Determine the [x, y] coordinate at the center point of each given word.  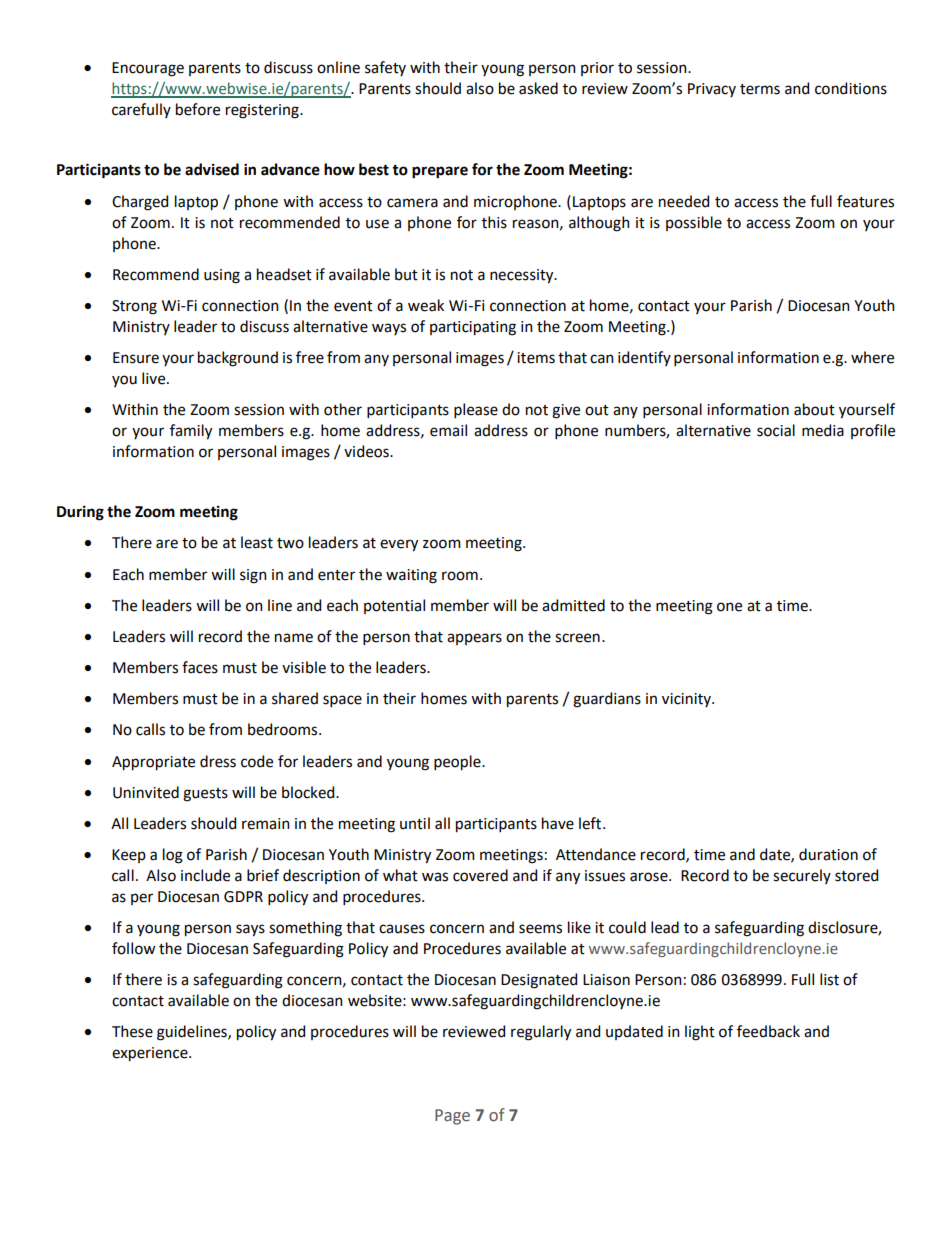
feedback [768, 1031]
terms [760, 89]
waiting [411, 576]
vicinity [688, 700]
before [198, 109]
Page [452, 1117]
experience [151, 1054]
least [257, 542]
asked [538, 88]
